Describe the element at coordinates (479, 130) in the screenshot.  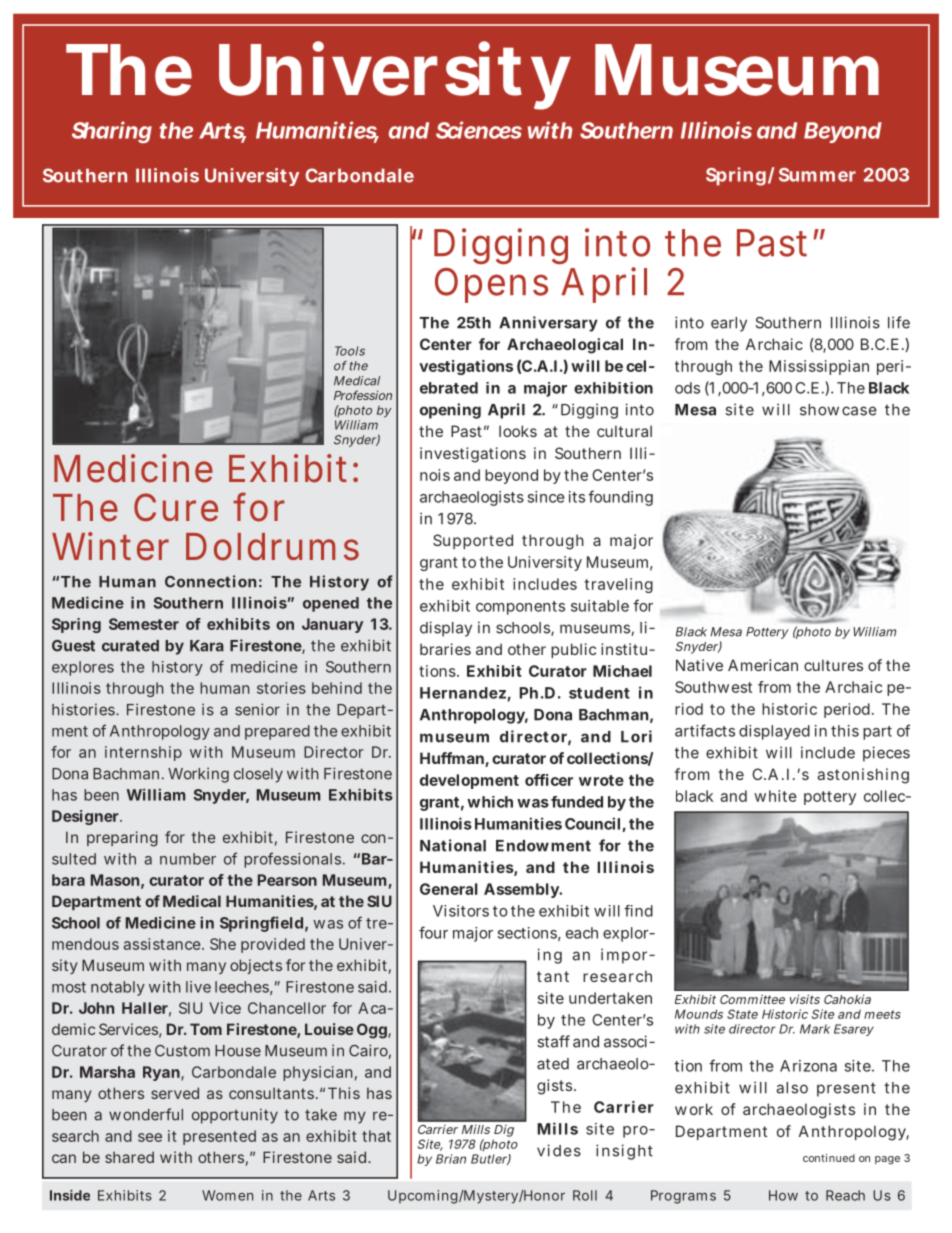
I see `Sciences` at that location.
